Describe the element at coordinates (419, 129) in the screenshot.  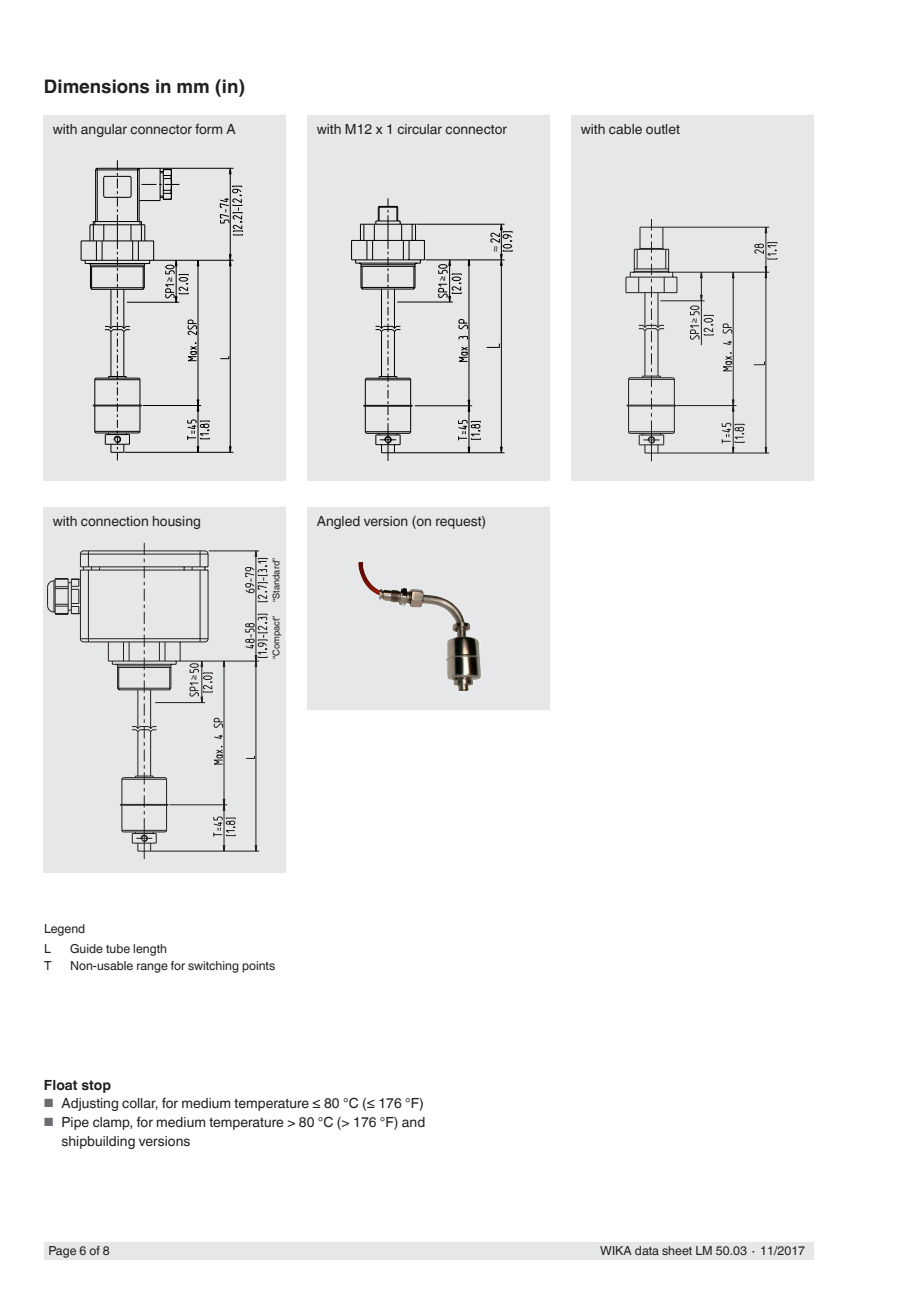
I see `circular` at that location.
